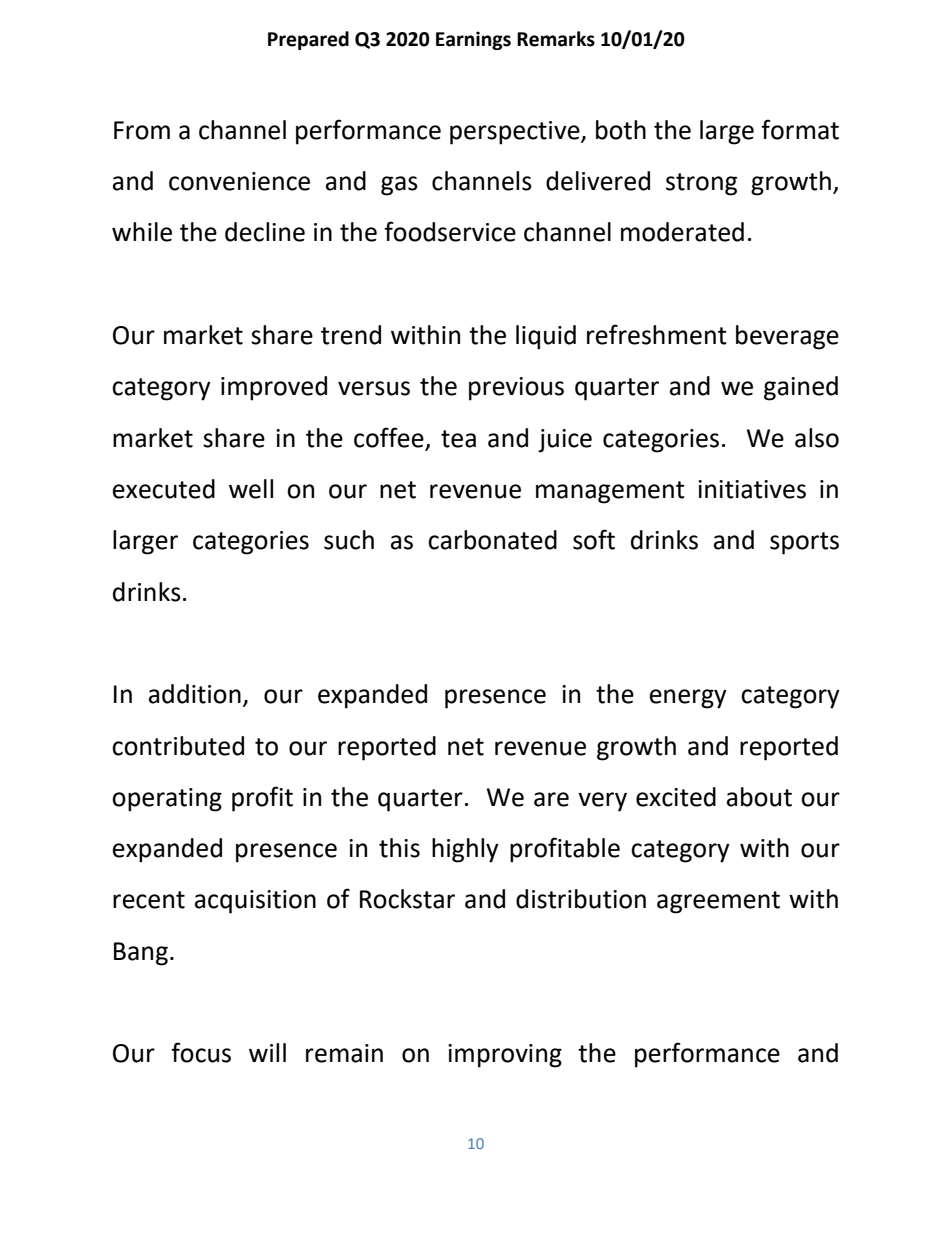 The width and height of the document is (952, 1233). What do you see at coordinates (201, 1052) in the document?
I see `focus` at bounding box center [201, 1052].
